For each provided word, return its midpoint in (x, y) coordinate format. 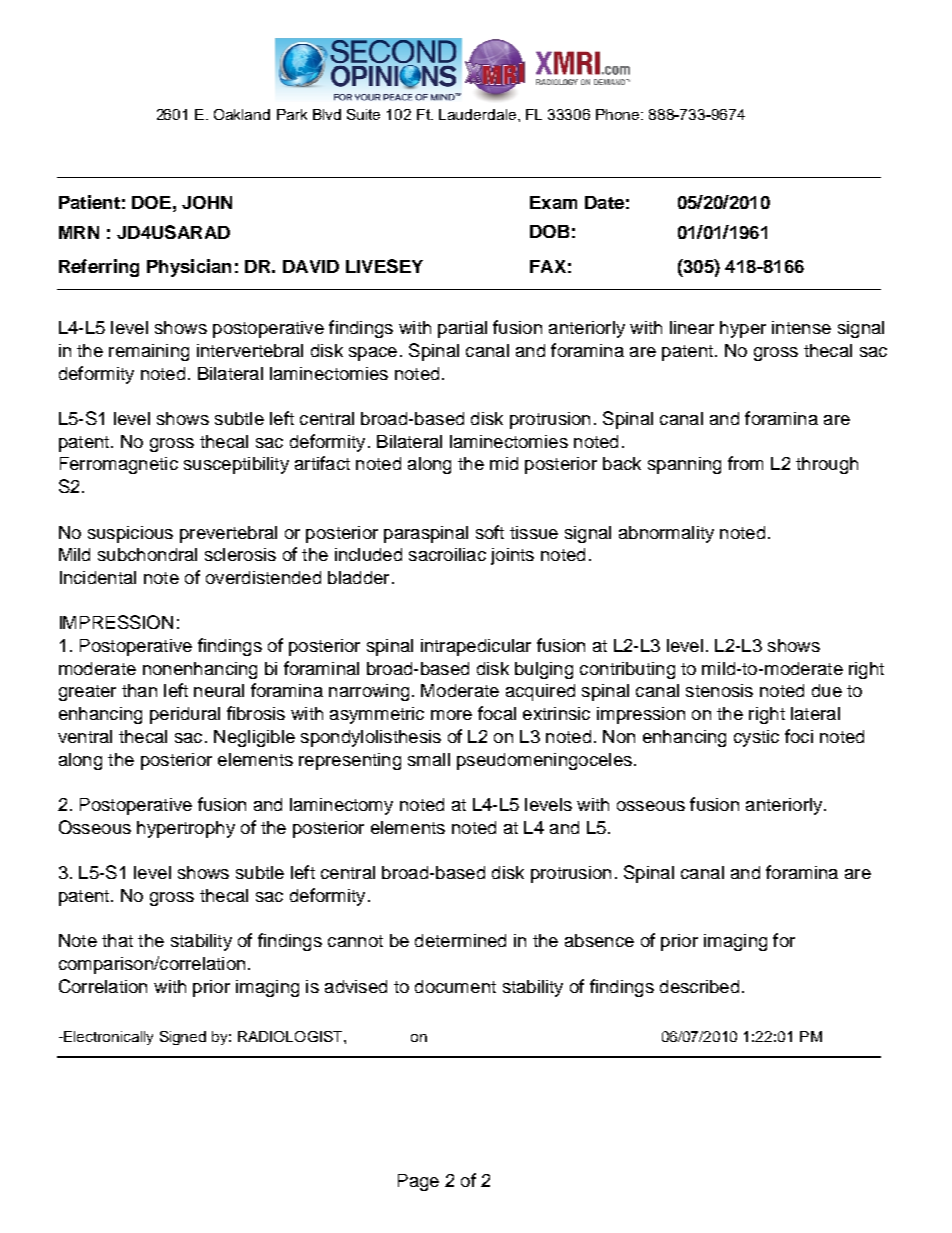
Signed (183, 1038)
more (451, 715)
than (139, 690)
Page (418, 1182)
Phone (619, 114)
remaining (149, 352)
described (699, 986)
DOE (151, 202)
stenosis (719, 690)
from (745, 463)
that (117, 940)
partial (462, 329)
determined (460, 940)
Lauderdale (479, 114)
